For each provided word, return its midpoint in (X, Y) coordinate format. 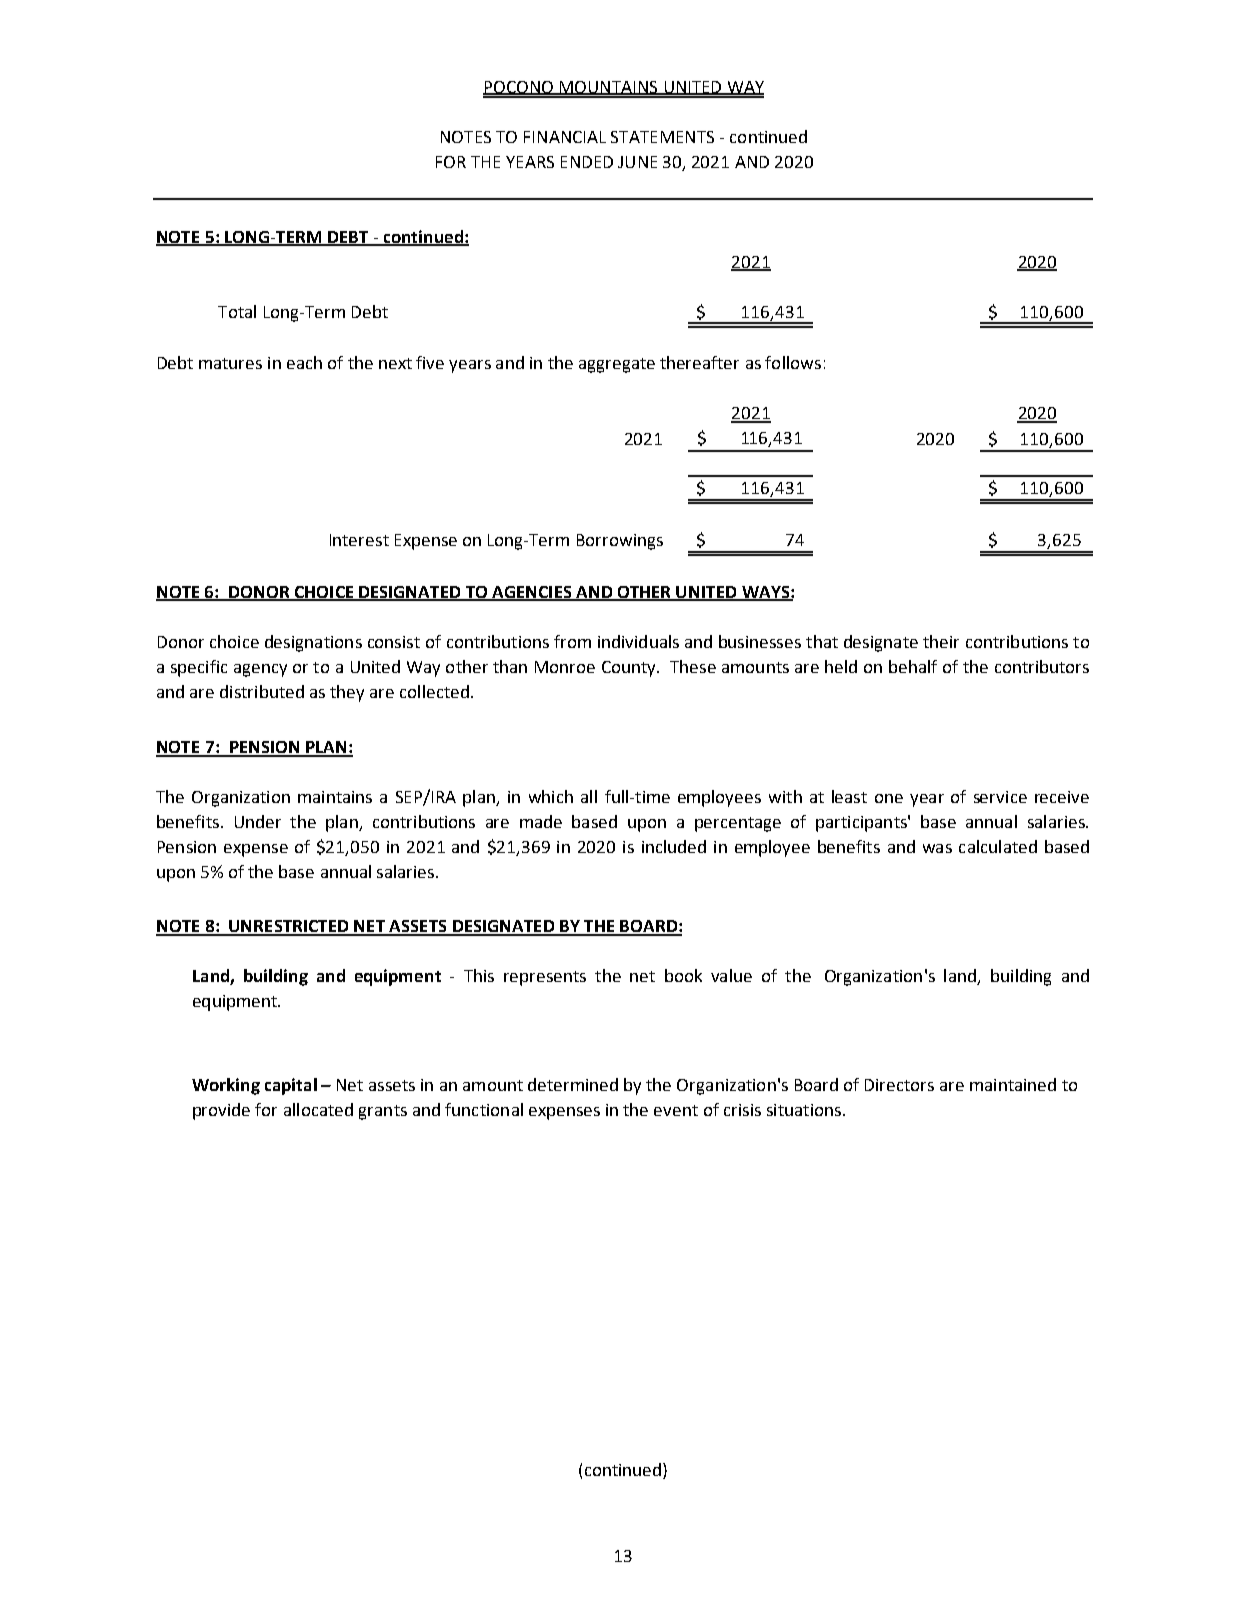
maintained (1013, 1084)
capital (291, 1086)
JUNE (637, 162)
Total (237, 311)
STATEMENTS (662, 137)
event (676, 1110)
